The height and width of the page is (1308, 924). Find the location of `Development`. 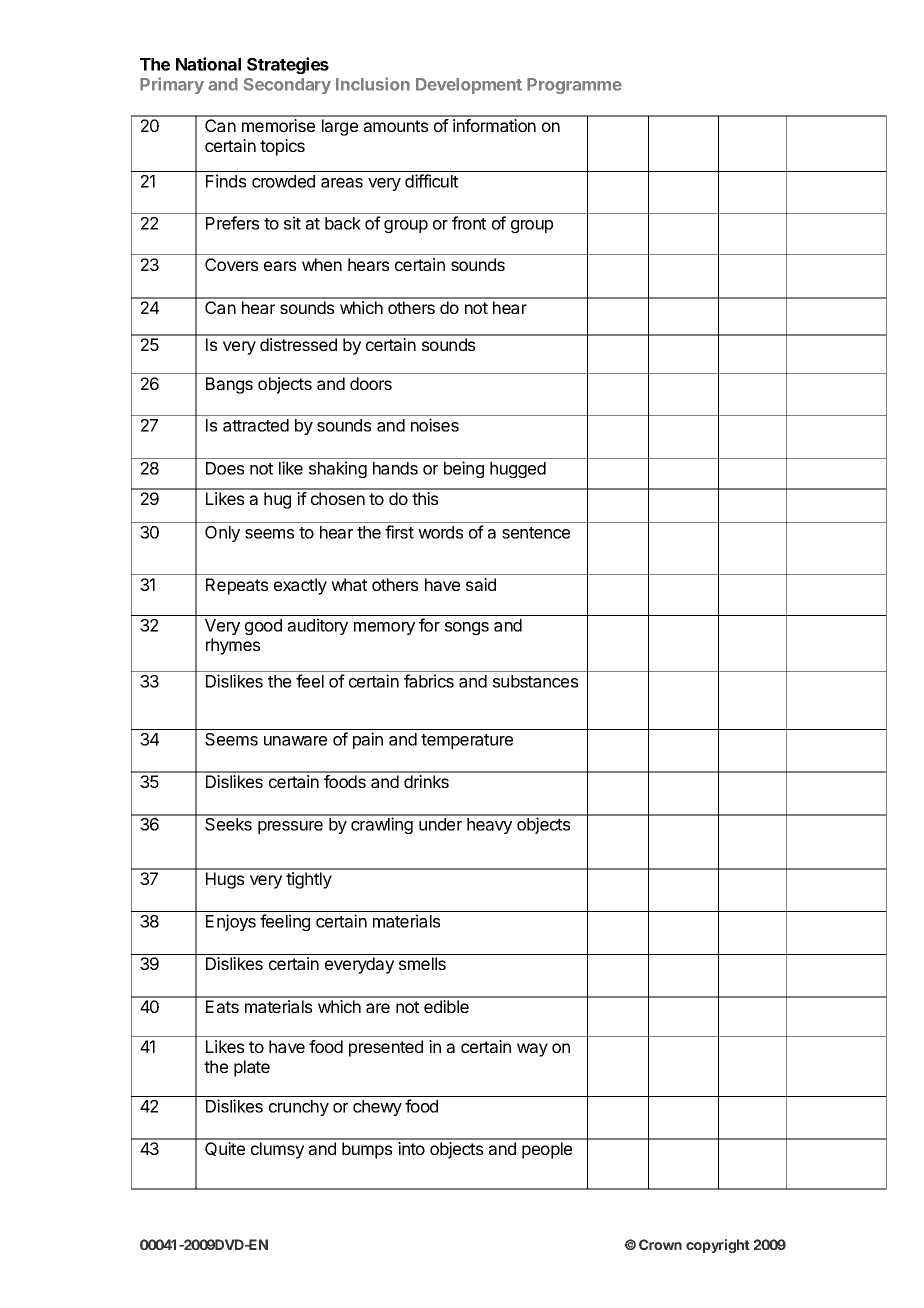

Development is located at coordinates (469, 86).
